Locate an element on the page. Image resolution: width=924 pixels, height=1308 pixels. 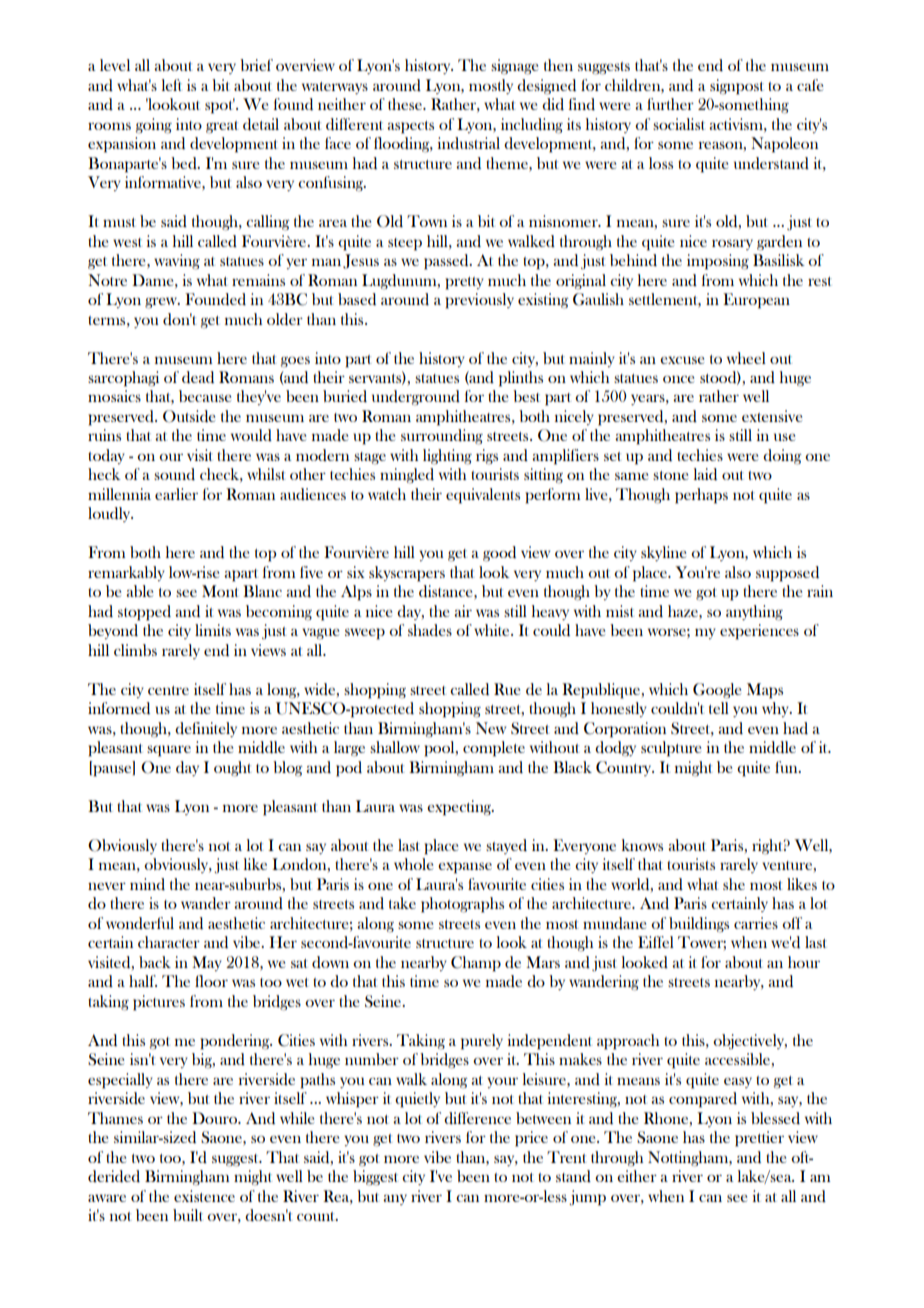
lighting is located at coordinates (447, 457).
